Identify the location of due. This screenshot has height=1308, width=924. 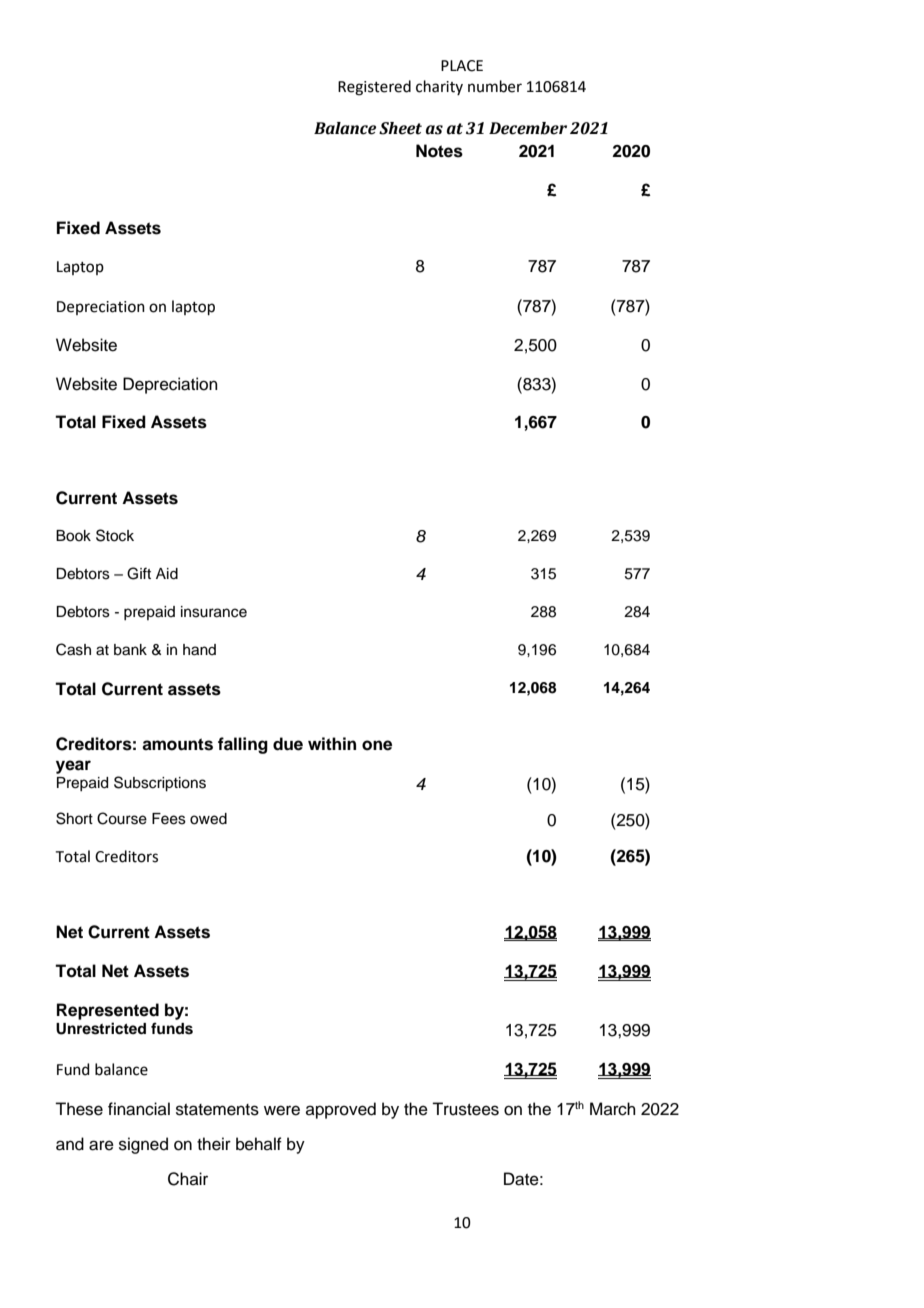
(288, 744).
